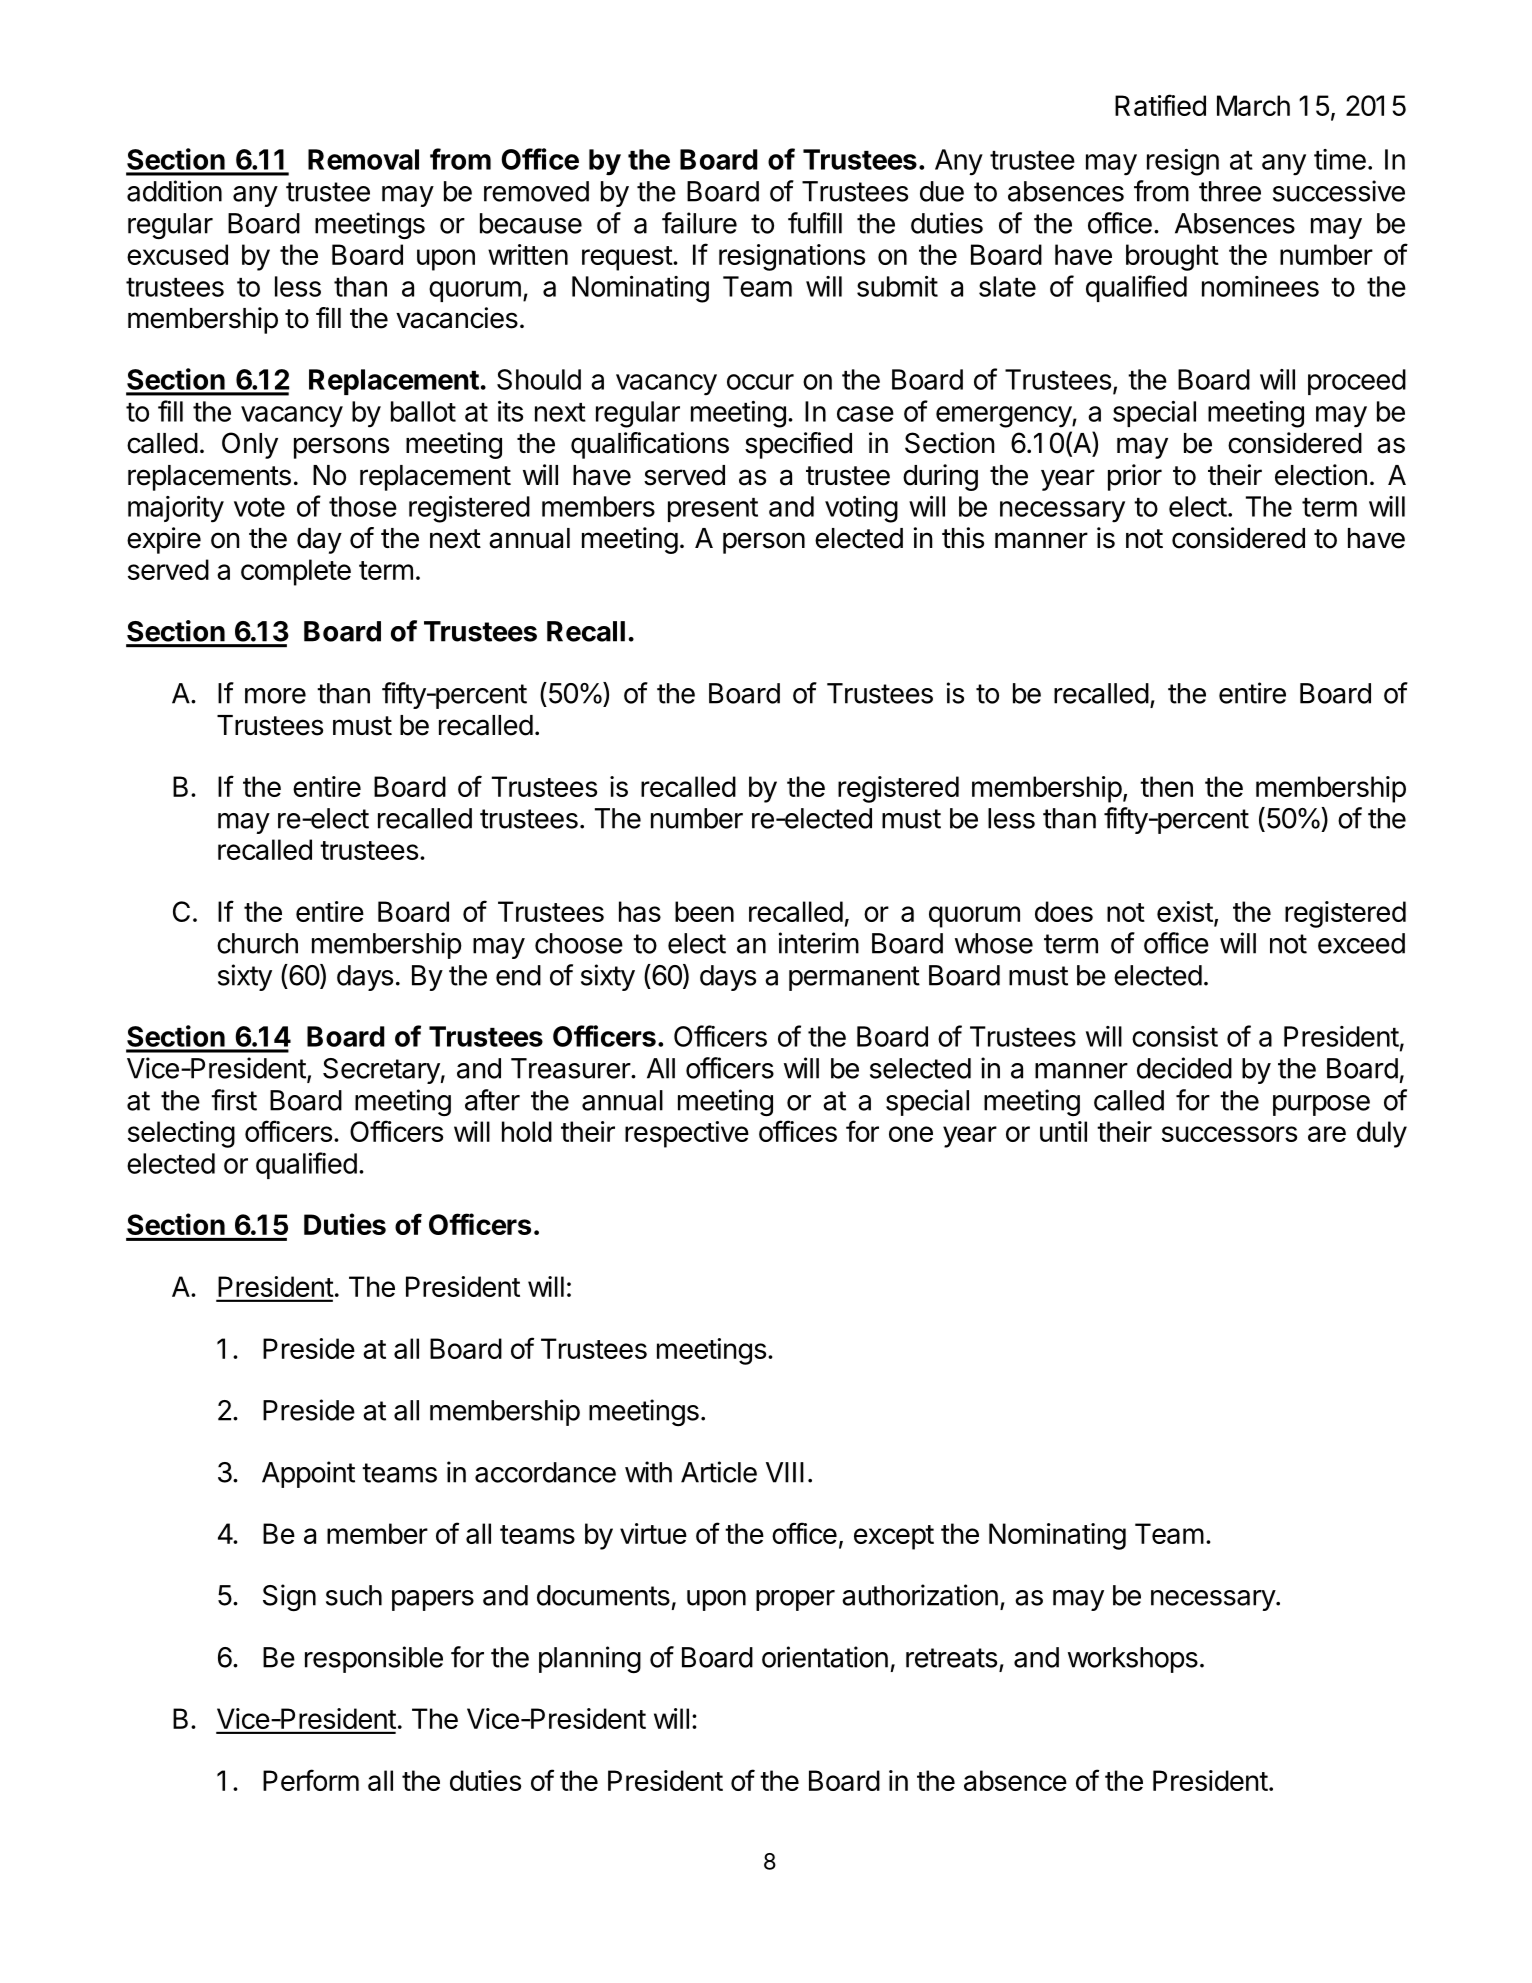 This document has height=1983, width=1532. Describe the element at coordinates (1230, 191) in the document. I see `three` at that location.
